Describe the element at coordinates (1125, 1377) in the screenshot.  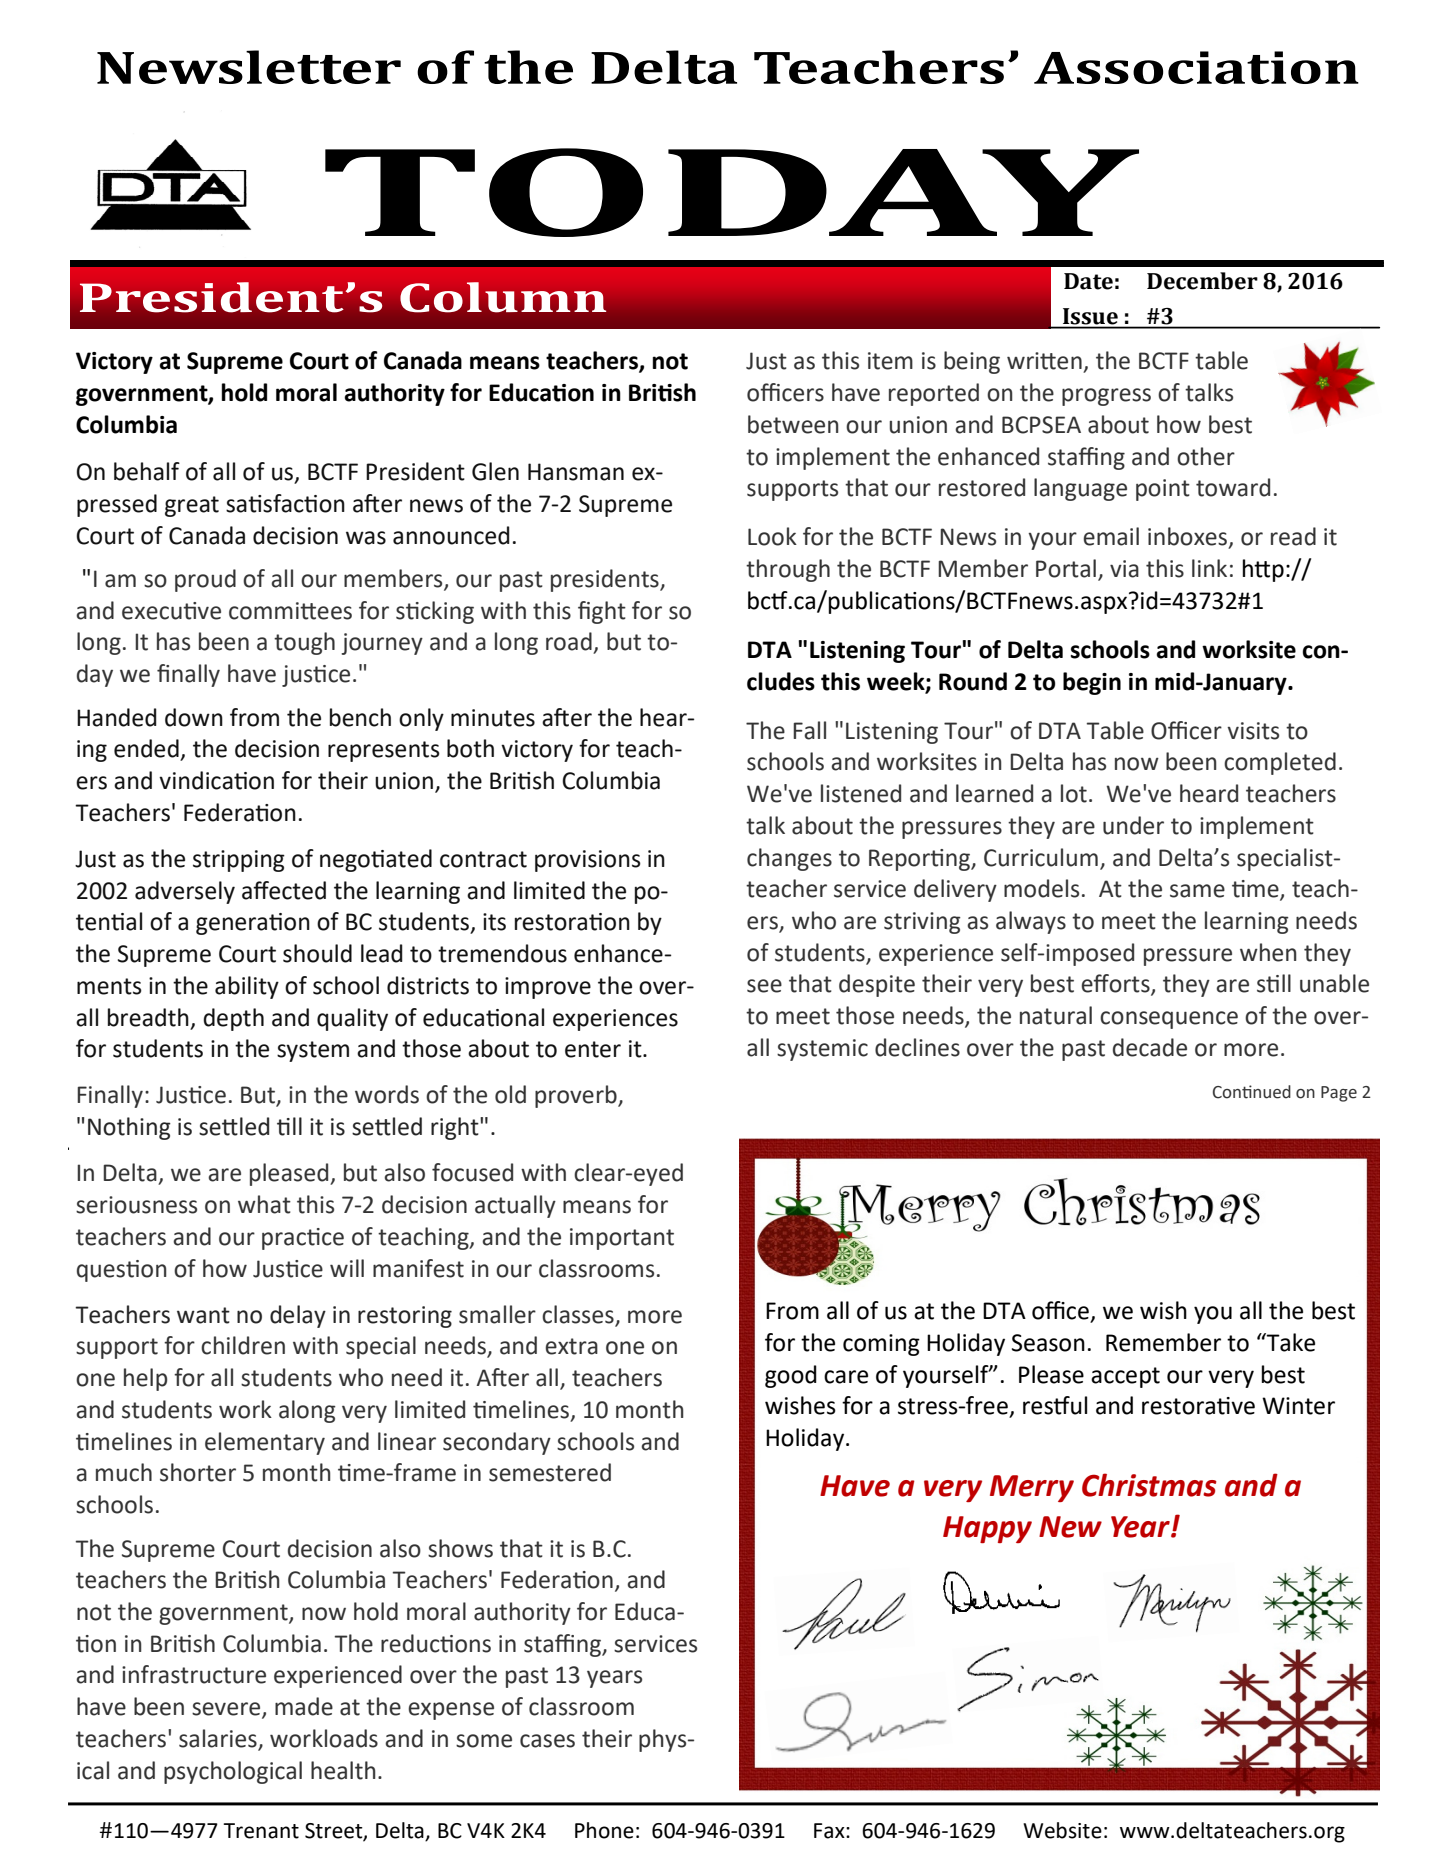
I see `accept` at that location.
